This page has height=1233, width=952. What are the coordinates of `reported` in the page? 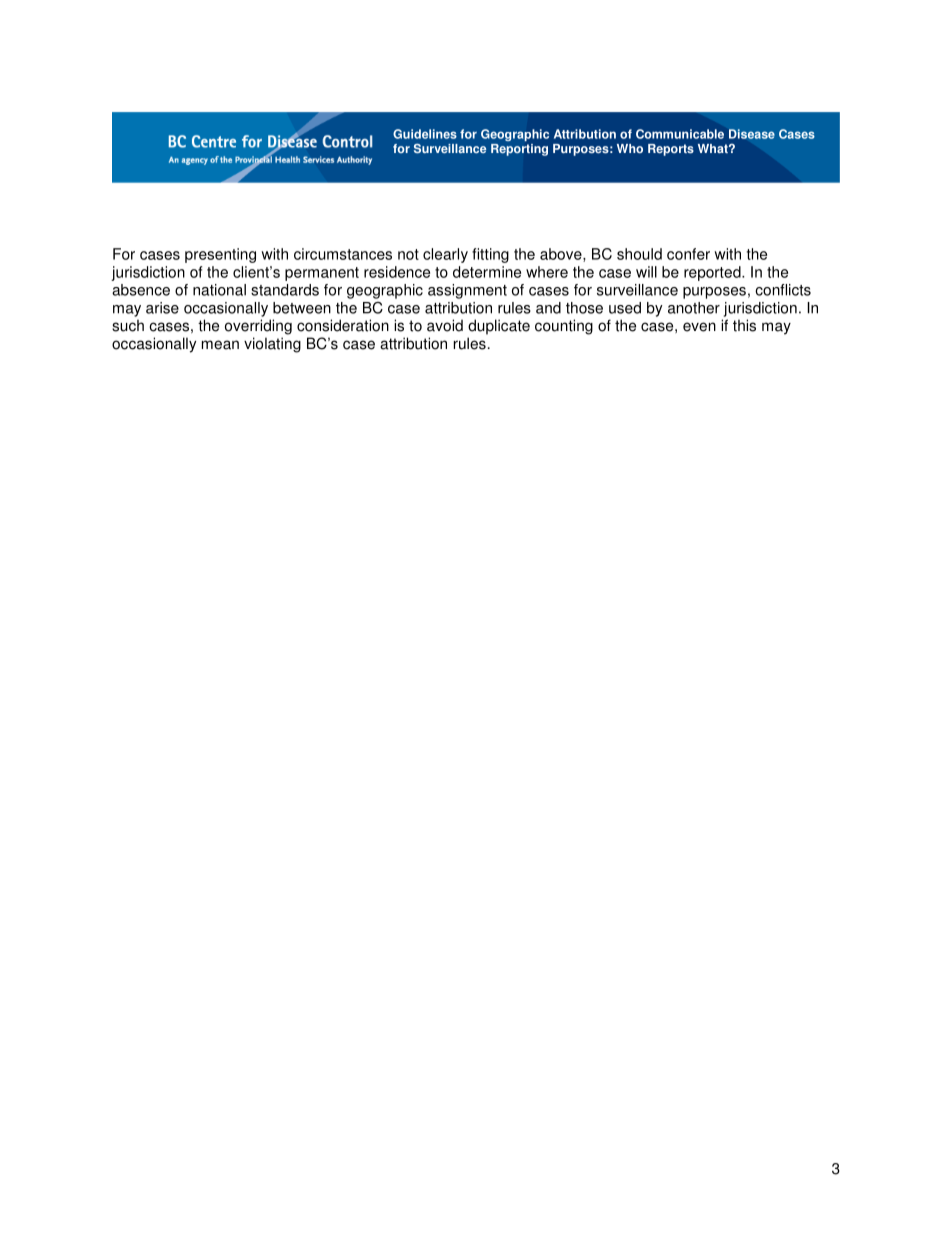 It's located at (713, 273).
